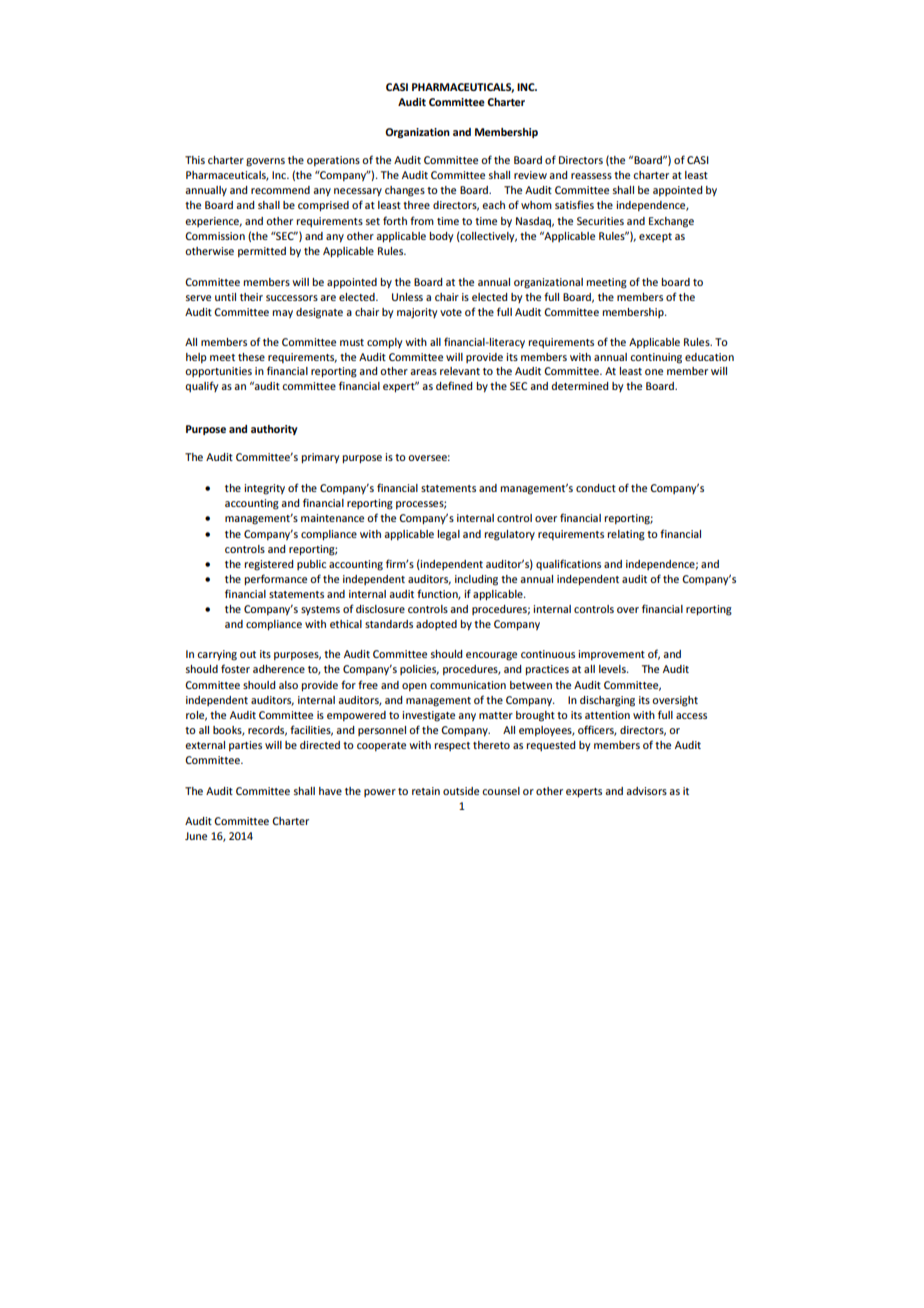 Image resolution: width=924 pixels, height=1308 pixels. Describe the element at coordinates (591, 176) in the document. I see `reassess` at that location.
